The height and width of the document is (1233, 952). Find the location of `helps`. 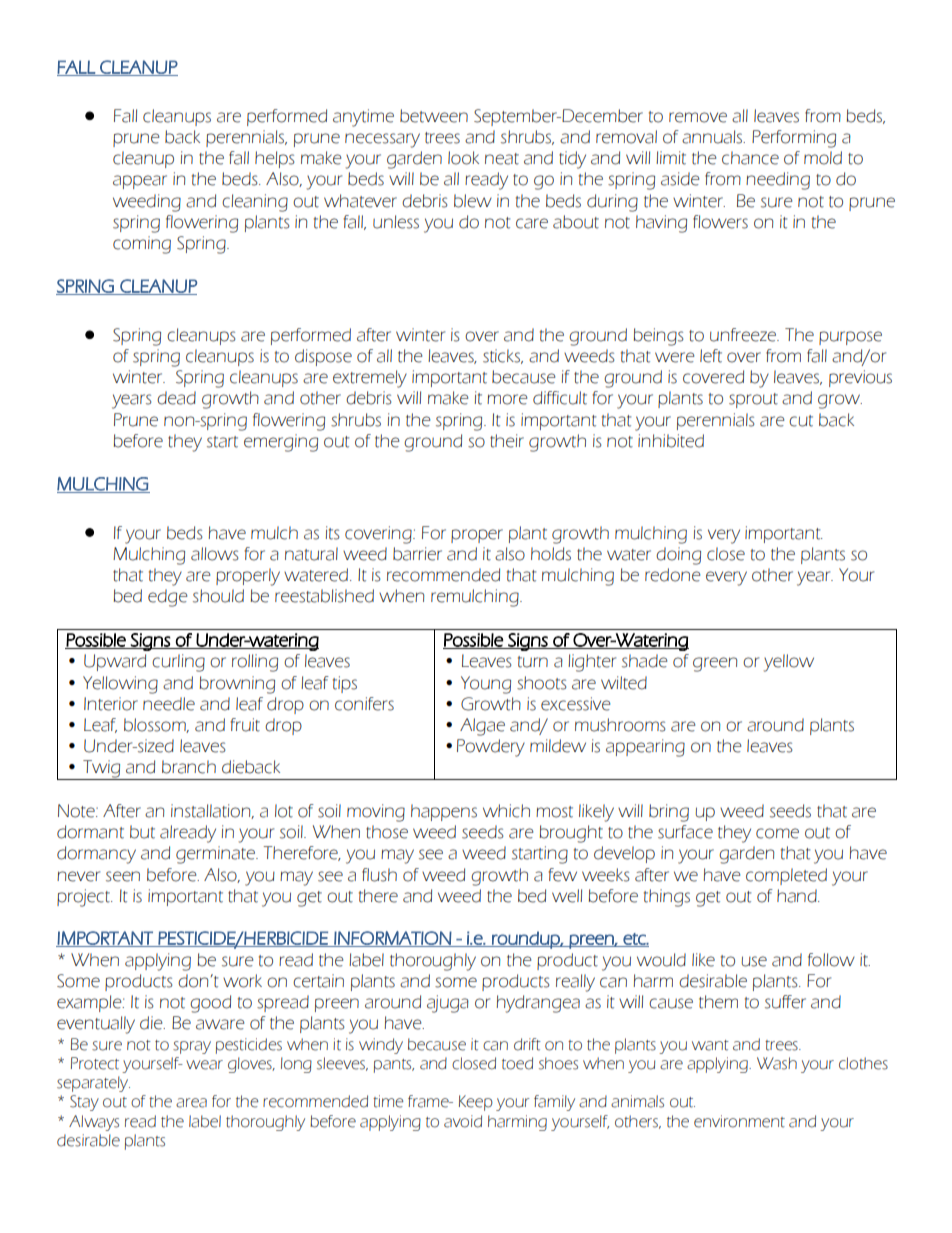

helps is located at coordinates (275, 159).
